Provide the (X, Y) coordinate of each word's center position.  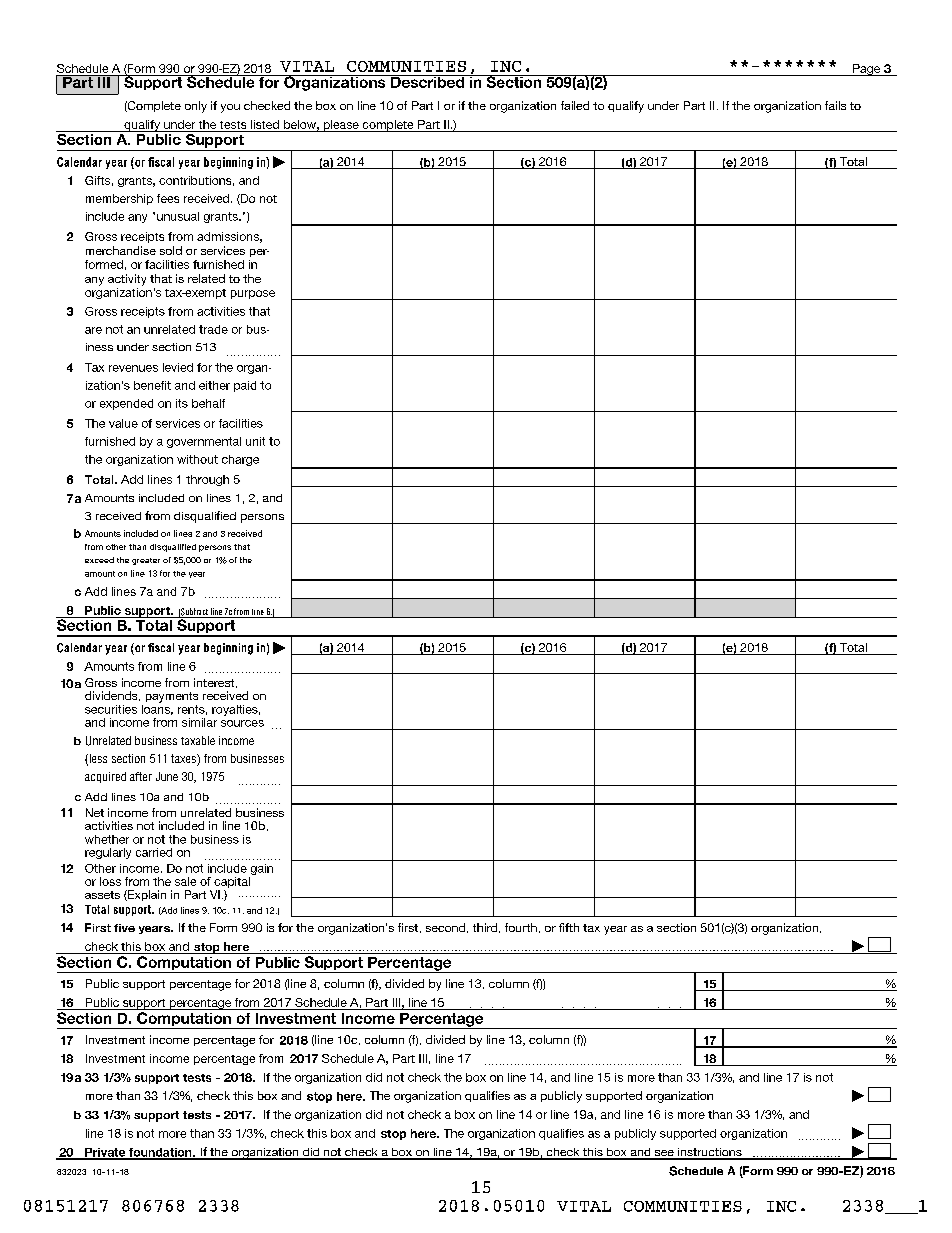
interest (215, 683)
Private (105, 1153)
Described (427, 81)
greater (146, 561)
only (196, 107)
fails (835, 105)
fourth (521, 927)
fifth (569, 927)
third (485, 927)
